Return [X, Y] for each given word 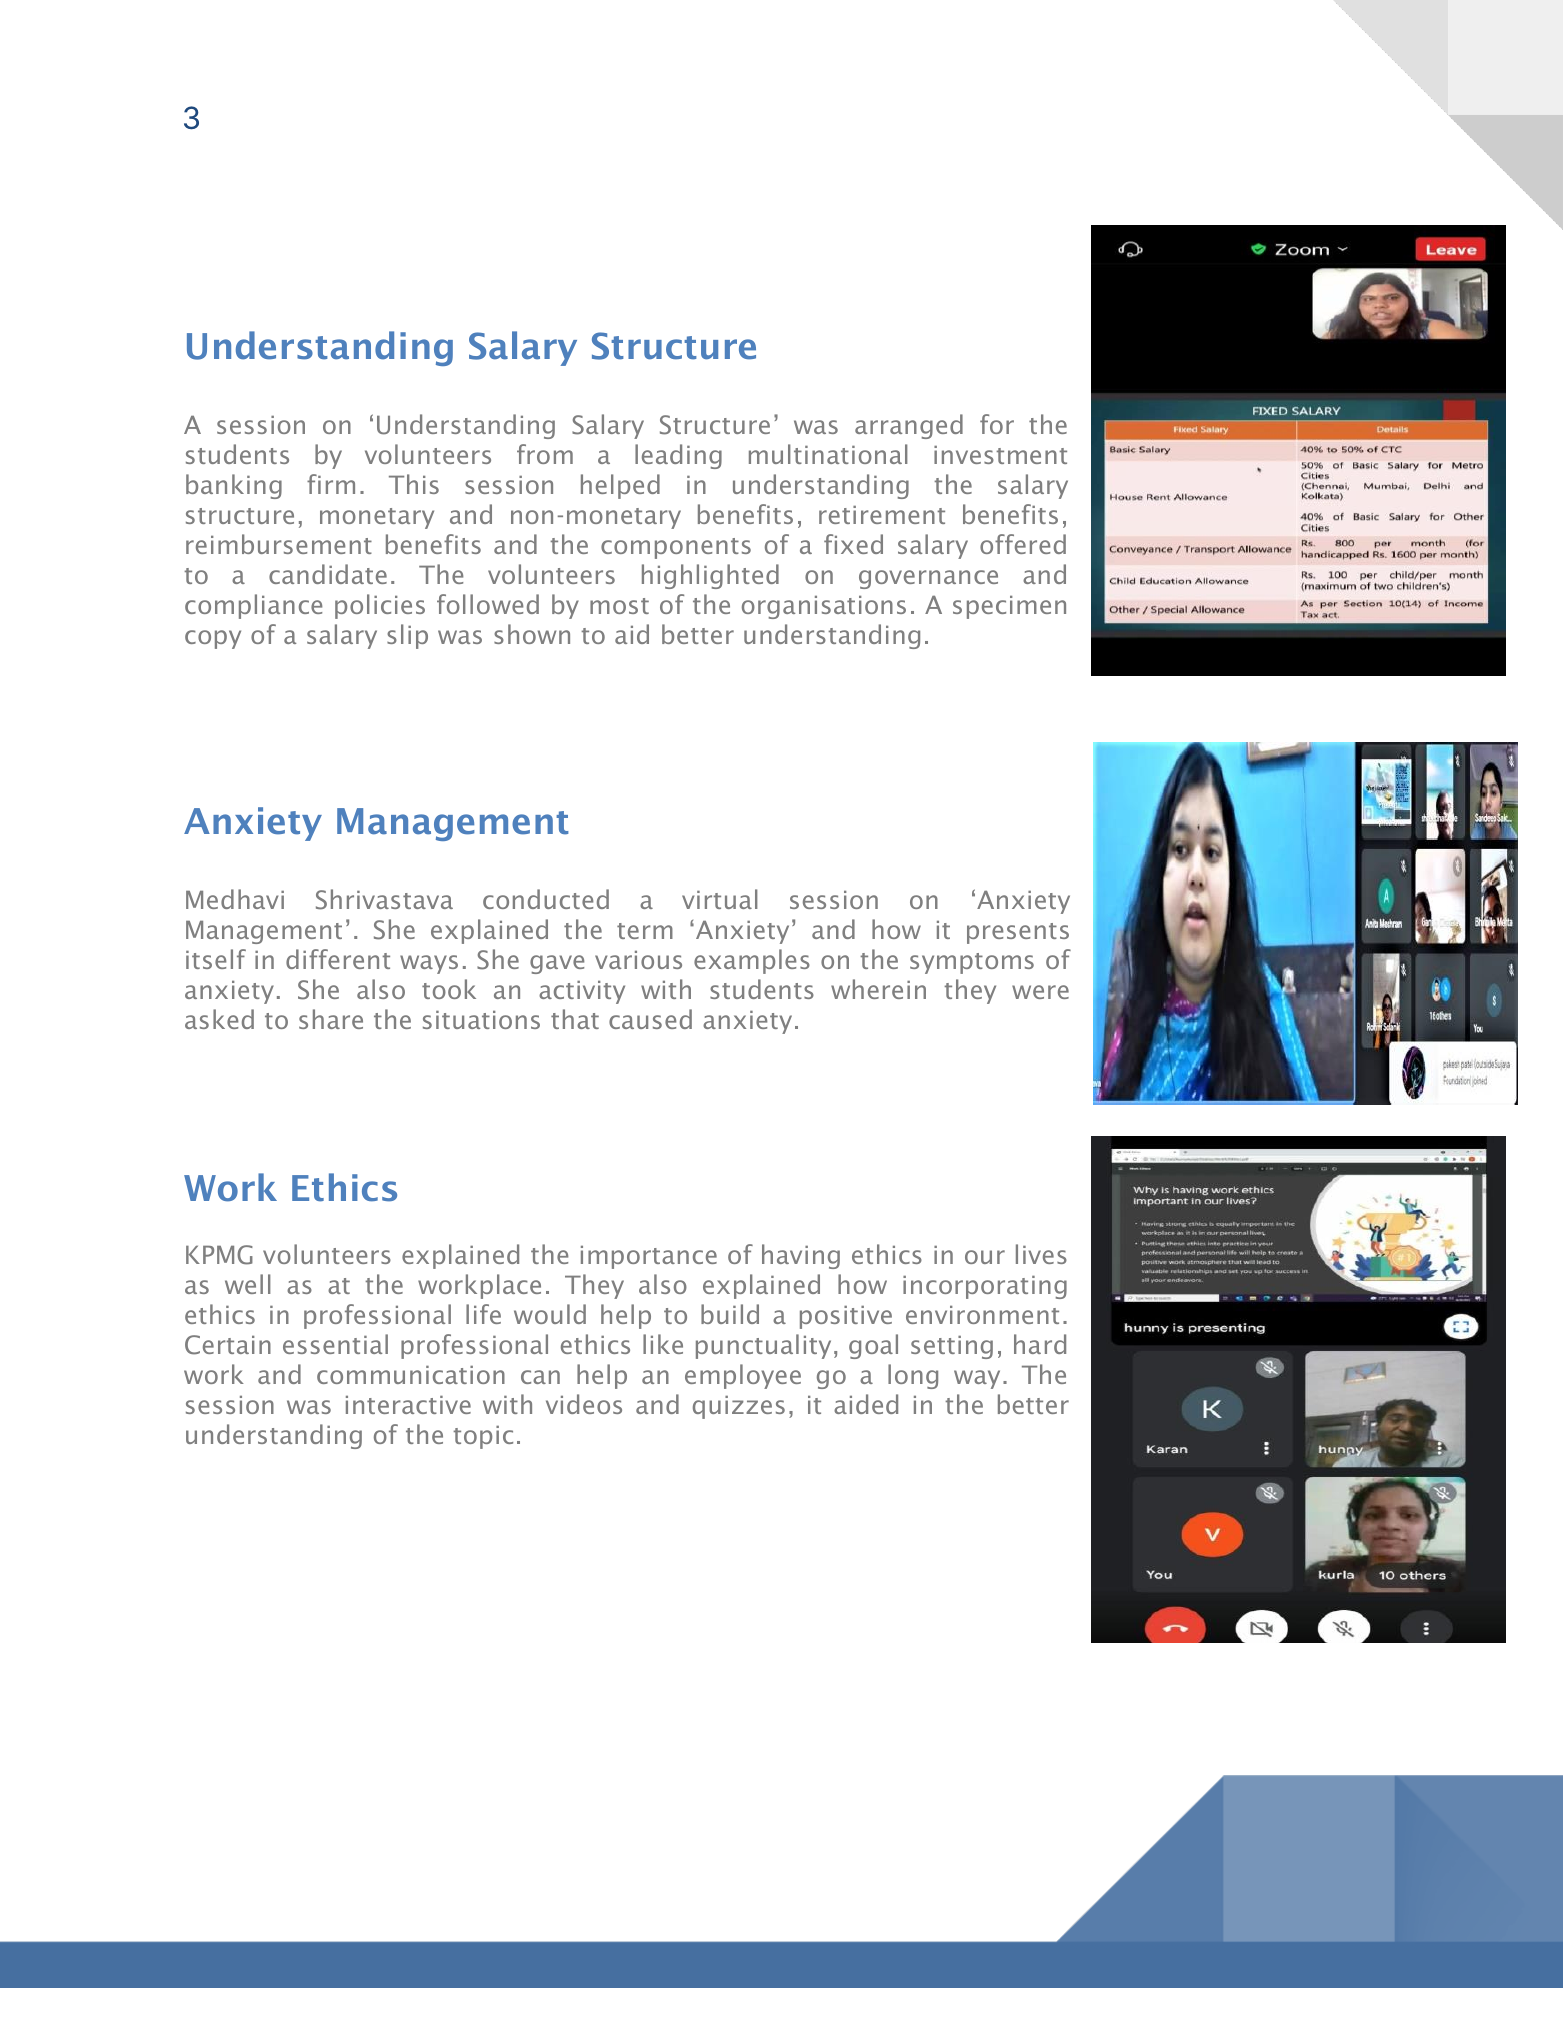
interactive [408, 1405]
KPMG [219, 1255]
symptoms [972, 963]
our [985, 1257]
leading [678, 456]
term [645, 931]
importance [649, 1257]
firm [331, 484]
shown [532, 634]
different [338, 959]
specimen [1009, 607]
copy [213, 639]
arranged [909, 426]
